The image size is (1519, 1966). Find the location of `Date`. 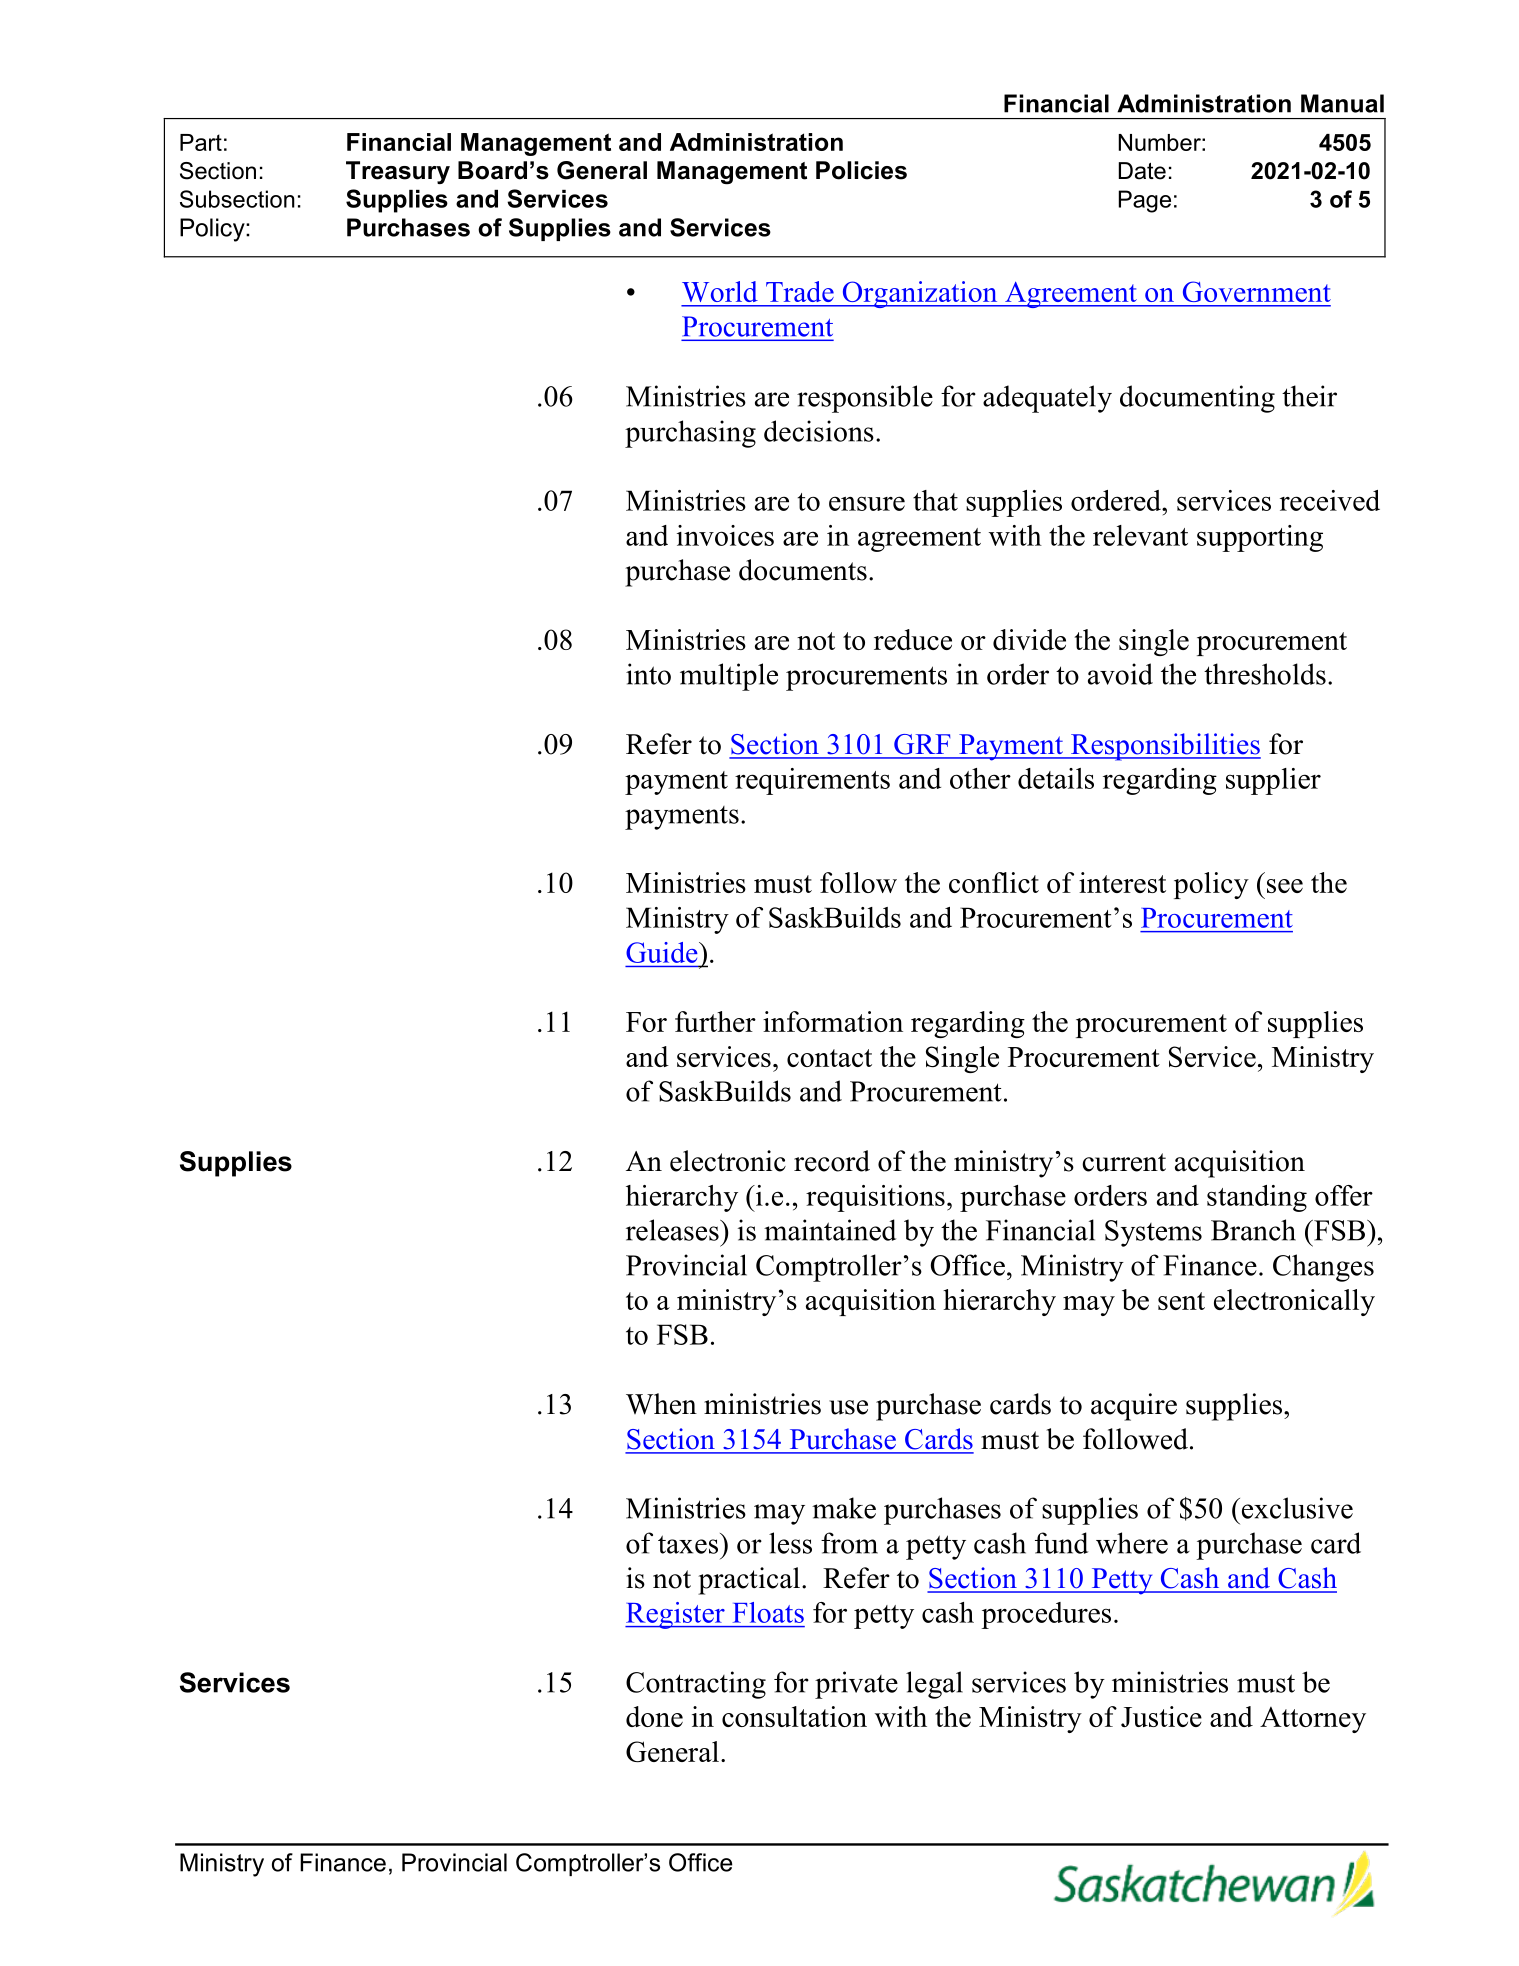

Date is located at coordinates (1142, 171).
